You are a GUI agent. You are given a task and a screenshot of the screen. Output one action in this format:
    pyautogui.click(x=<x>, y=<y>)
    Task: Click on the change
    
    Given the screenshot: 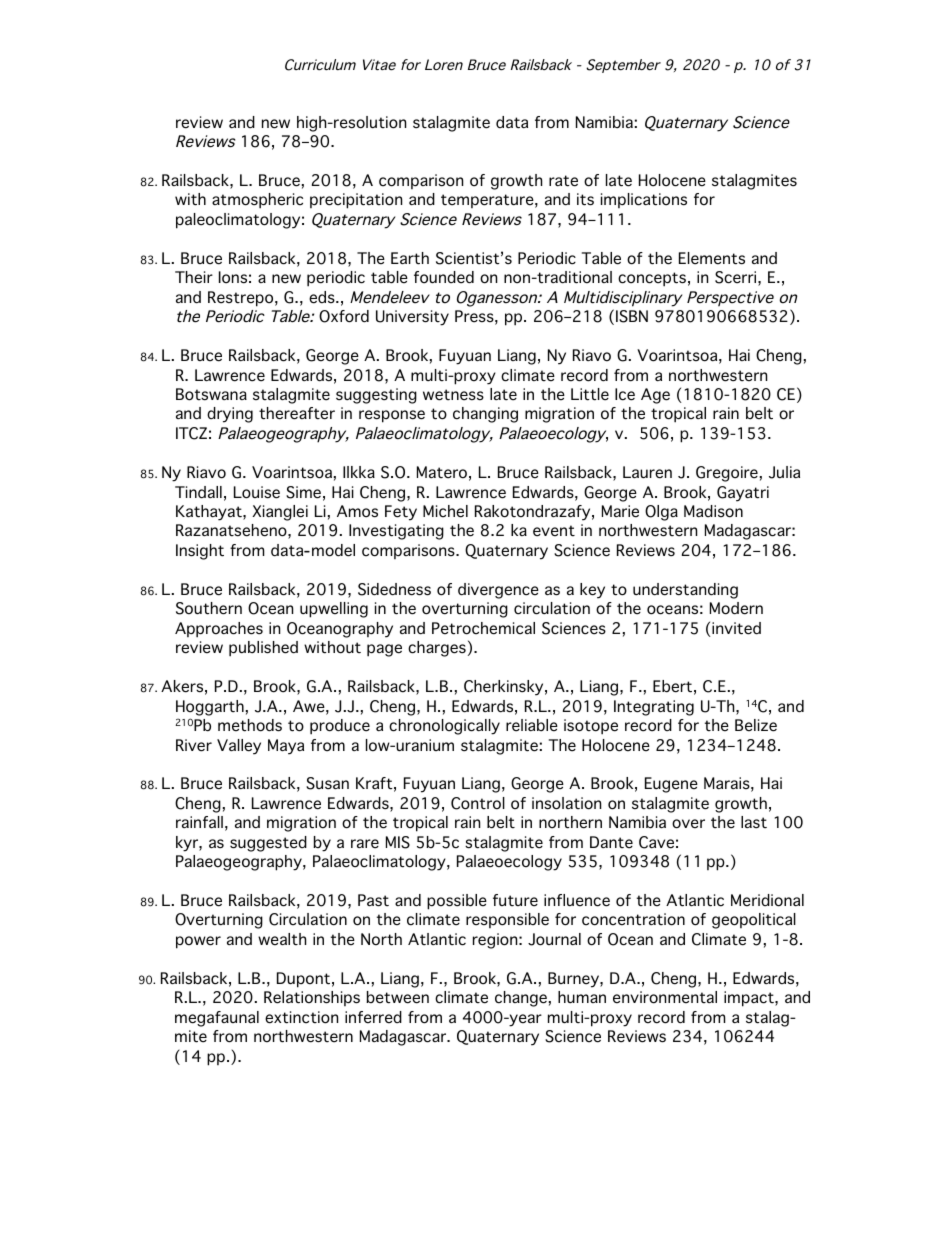 What is the action you would take?
    pyautogui.click(x=521, y=999)
